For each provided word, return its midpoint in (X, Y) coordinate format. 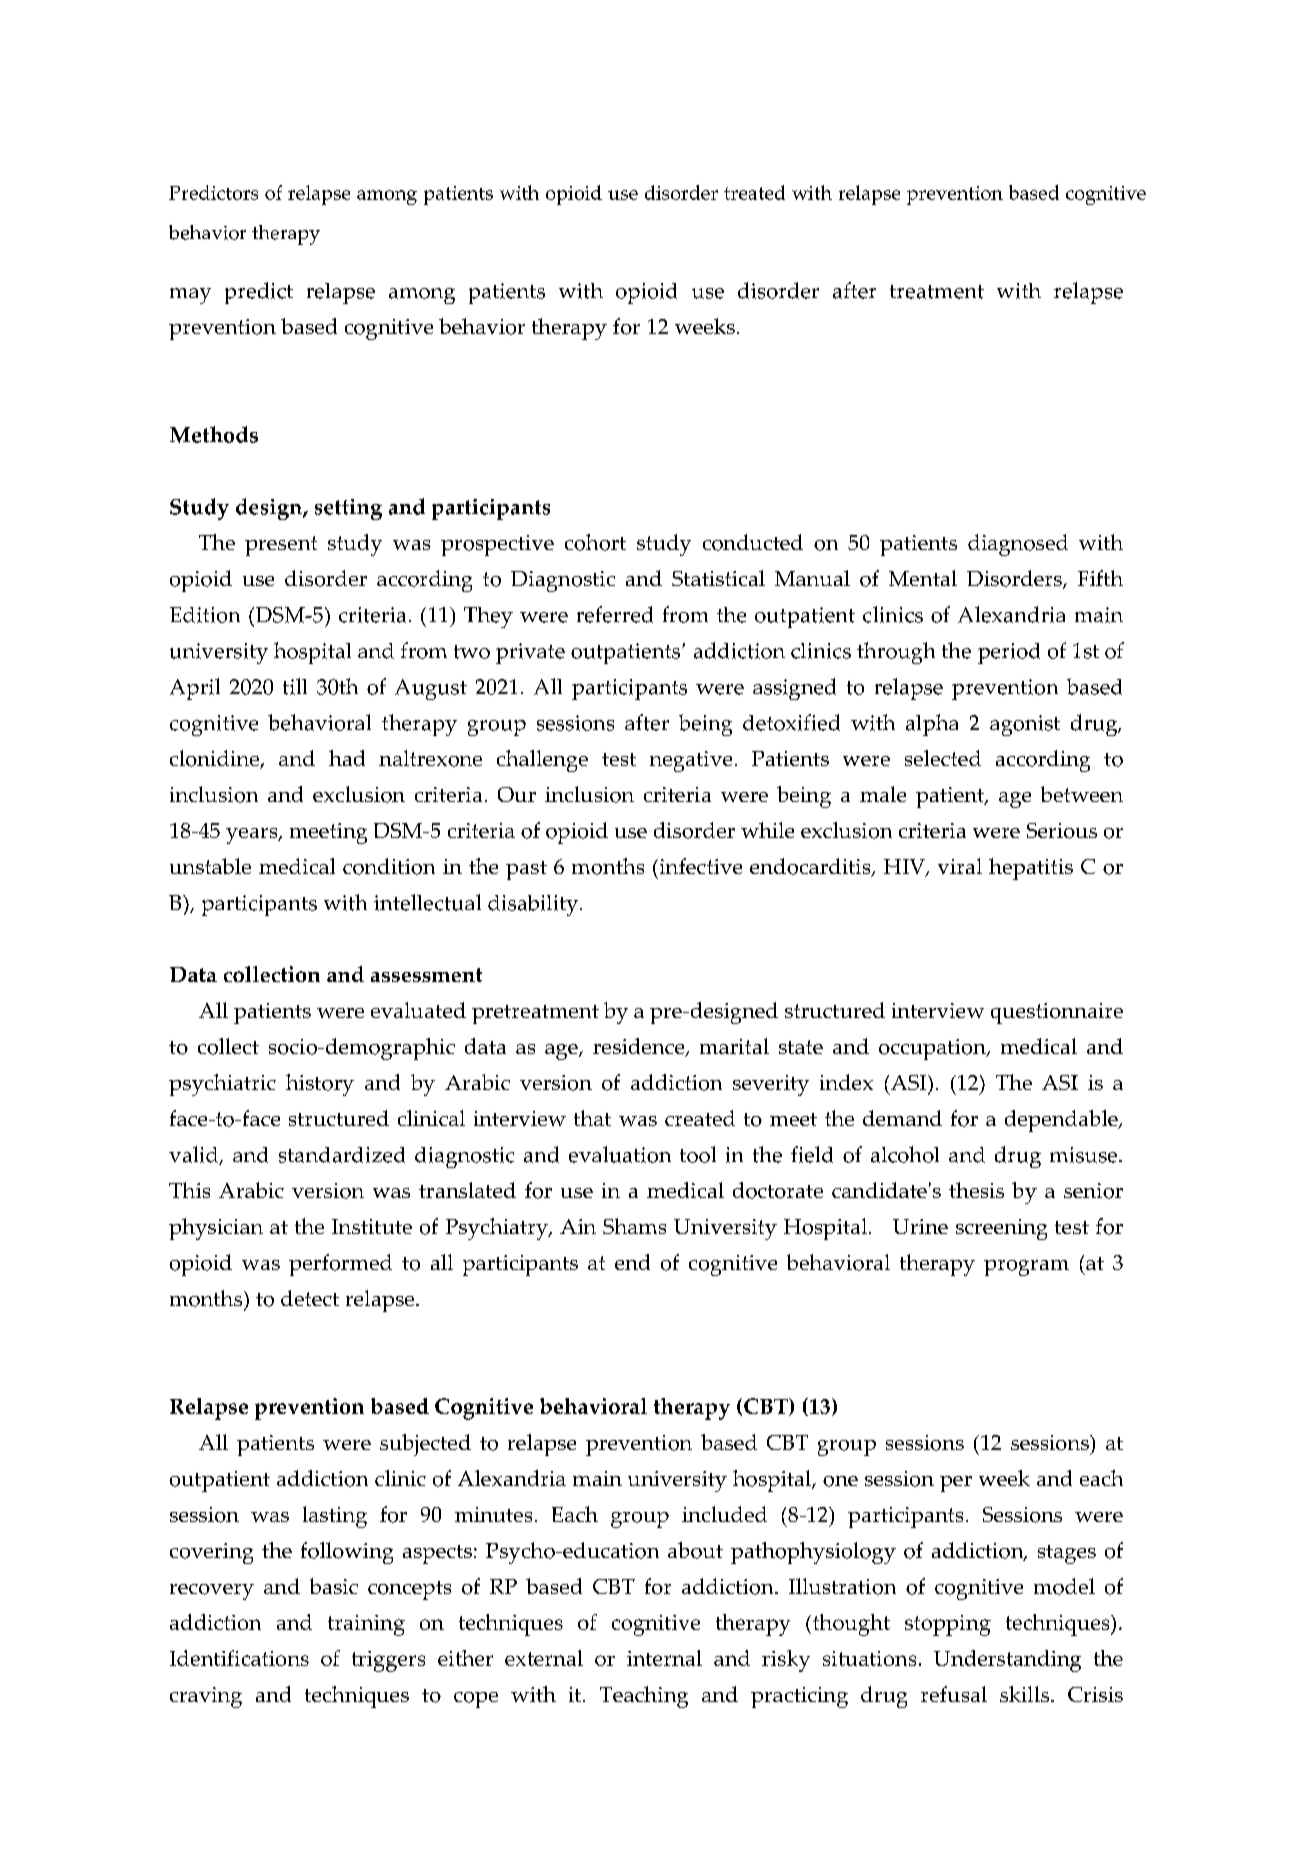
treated (754, 192)
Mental (923, 578)
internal (664, 1658)
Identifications (239, 1658)
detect (310, 1298)
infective (699, 866)
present (281, 546)
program (1026, 1268)
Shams (634, 1226)
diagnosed (1018, 545)
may (190, 296)
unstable (210, 866)
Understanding (1007, 1661)
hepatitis (1031, 869)
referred (615, 614)
